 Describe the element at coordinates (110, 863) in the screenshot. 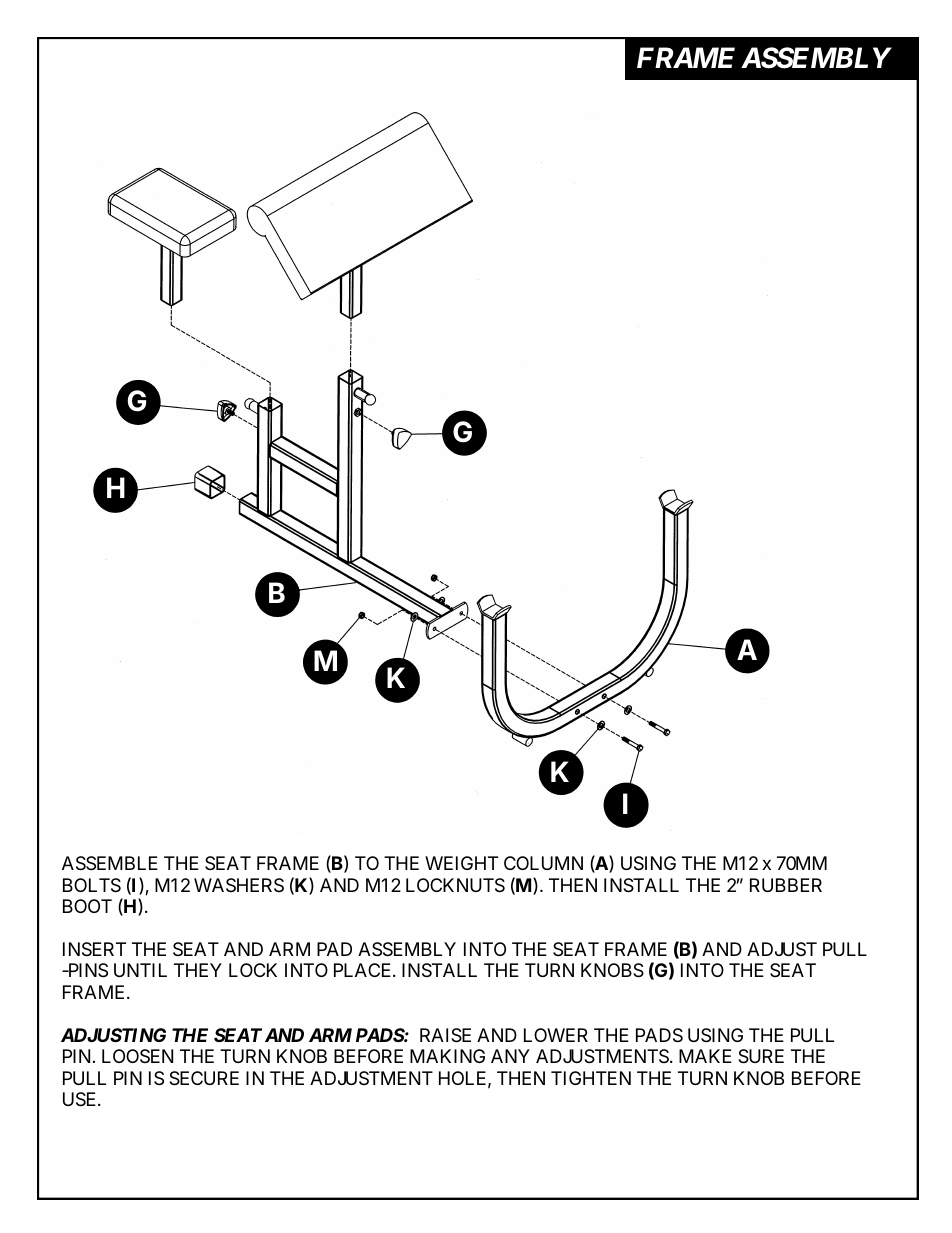

I see `ASSEMBLE` at that location.
